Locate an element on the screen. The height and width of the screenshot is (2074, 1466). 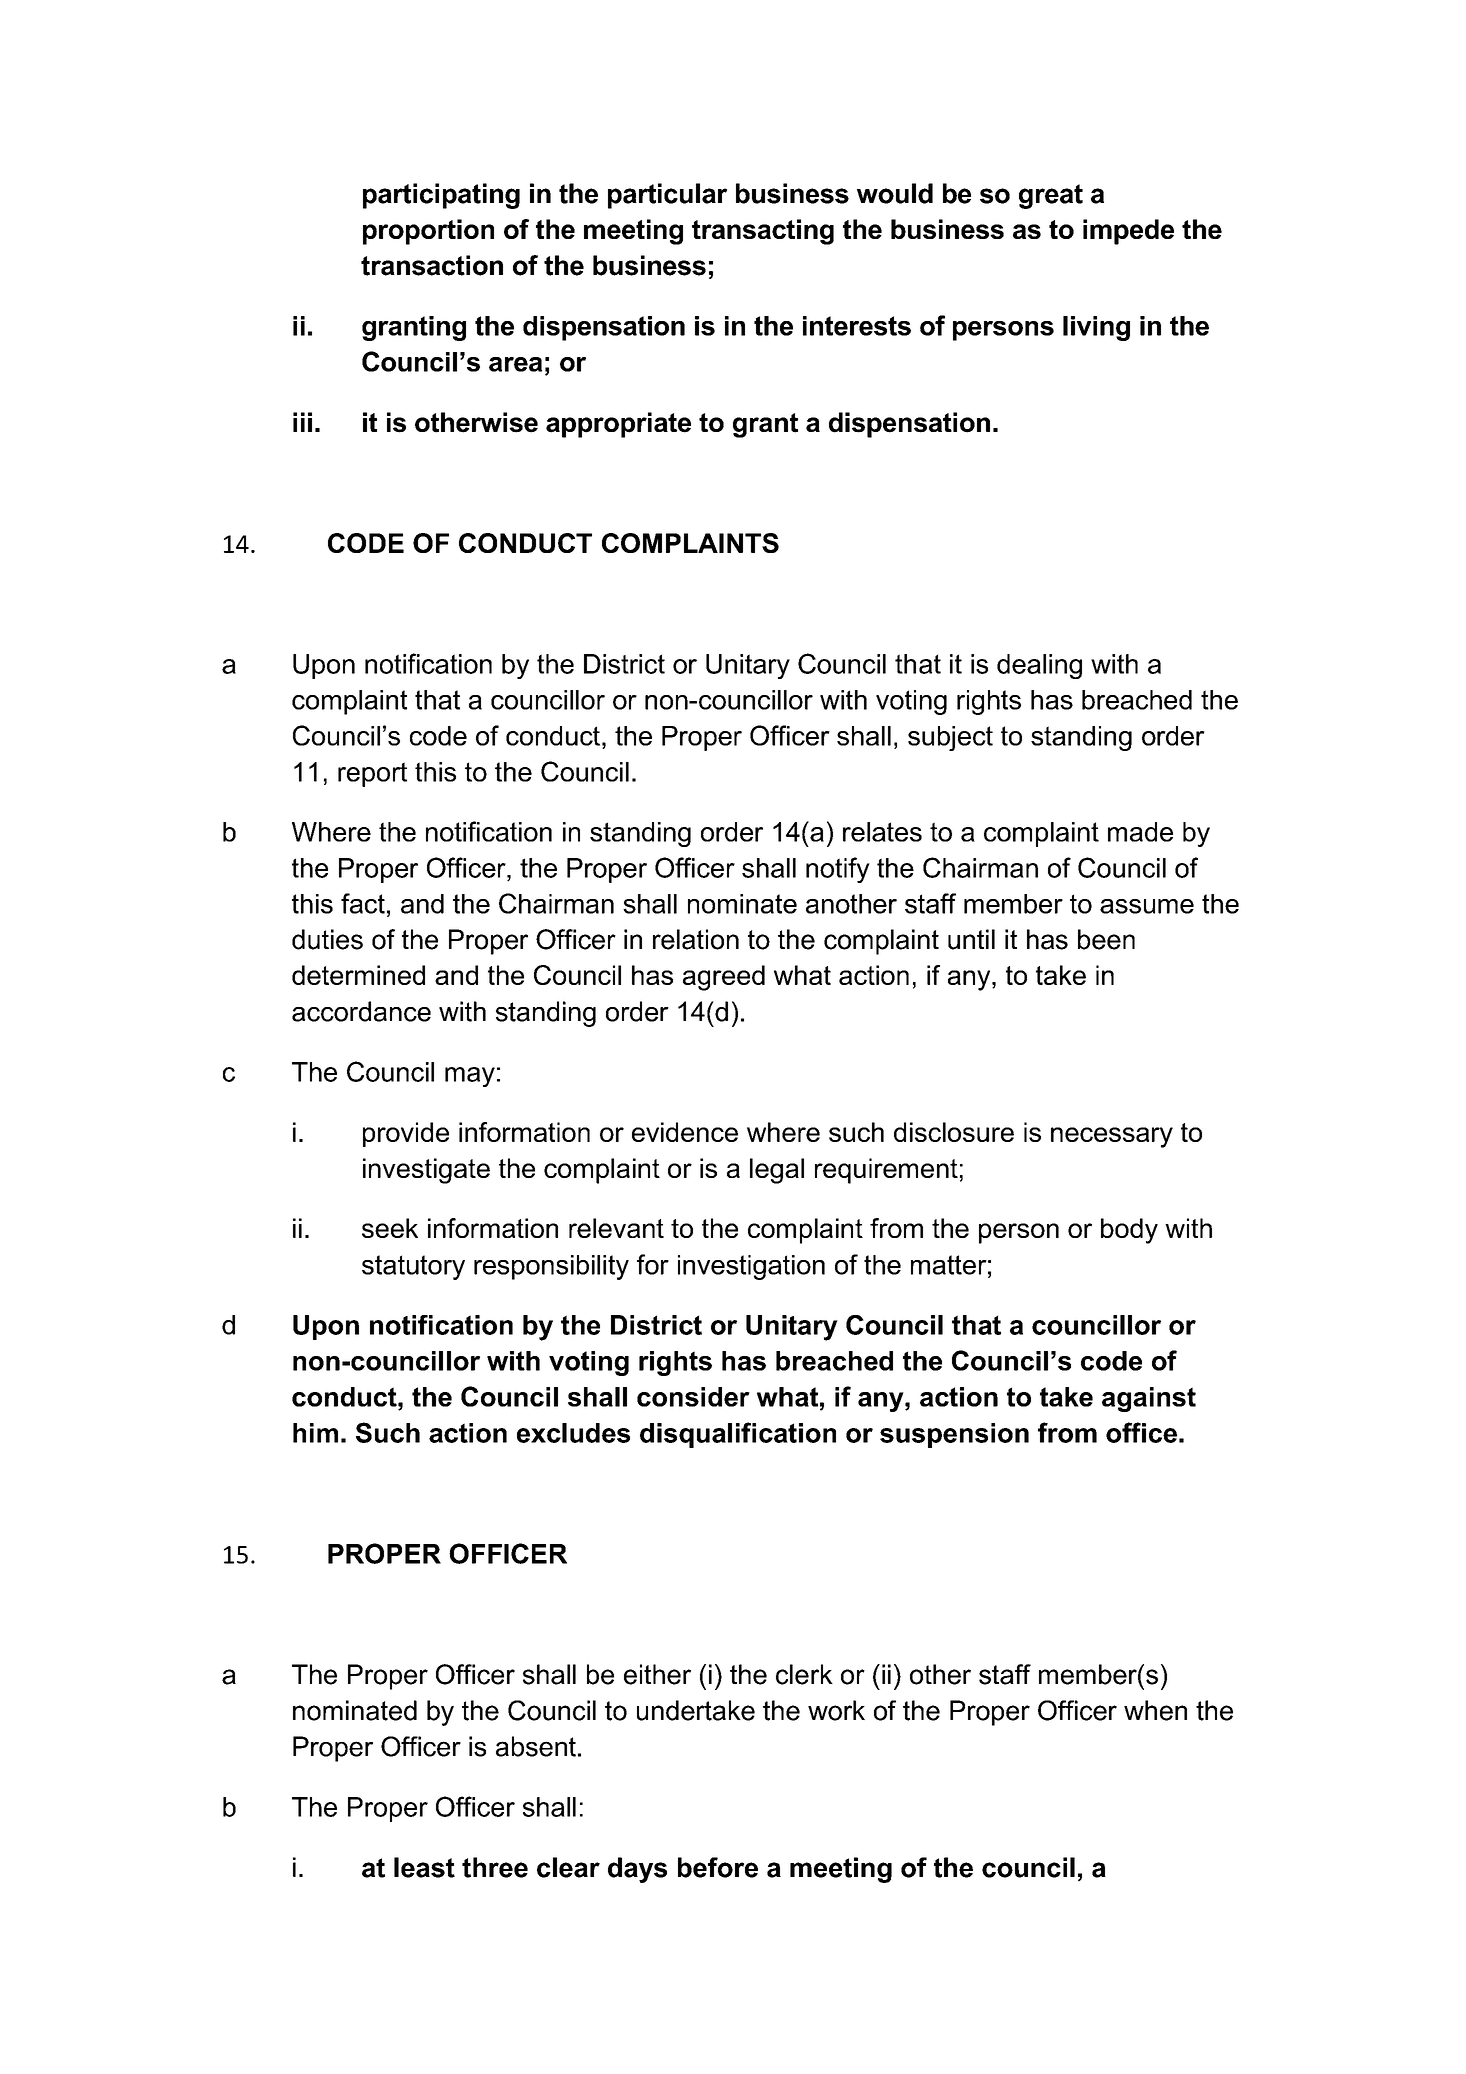
before is located at coordinates (718, 1867).
